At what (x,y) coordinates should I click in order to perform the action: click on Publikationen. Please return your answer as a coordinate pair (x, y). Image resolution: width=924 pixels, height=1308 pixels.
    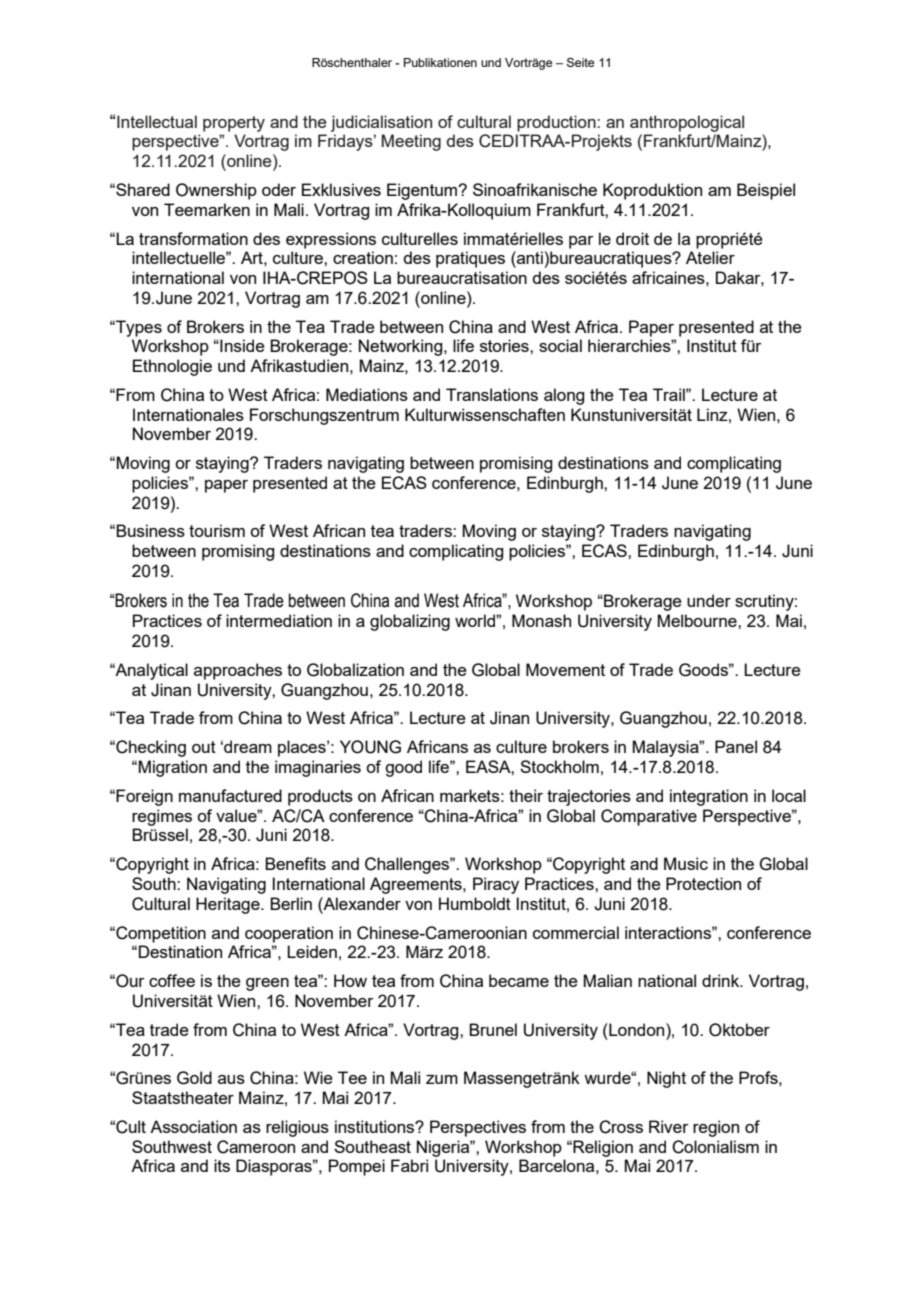
    Looking at the image, I should click on (440, 62).
